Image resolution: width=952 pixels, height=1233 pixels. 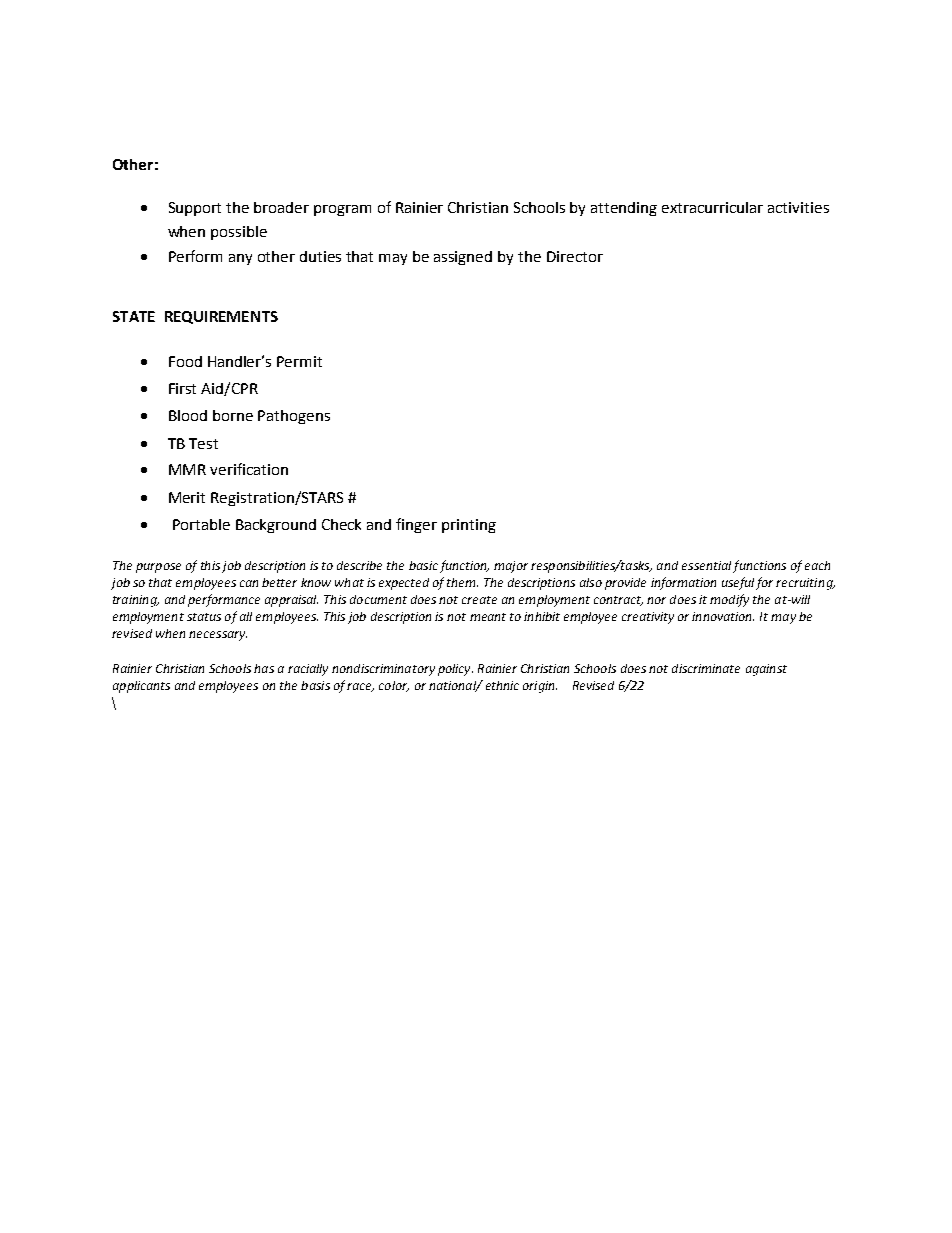 I want to click on extracurricular, so click(x=712, y=207).
